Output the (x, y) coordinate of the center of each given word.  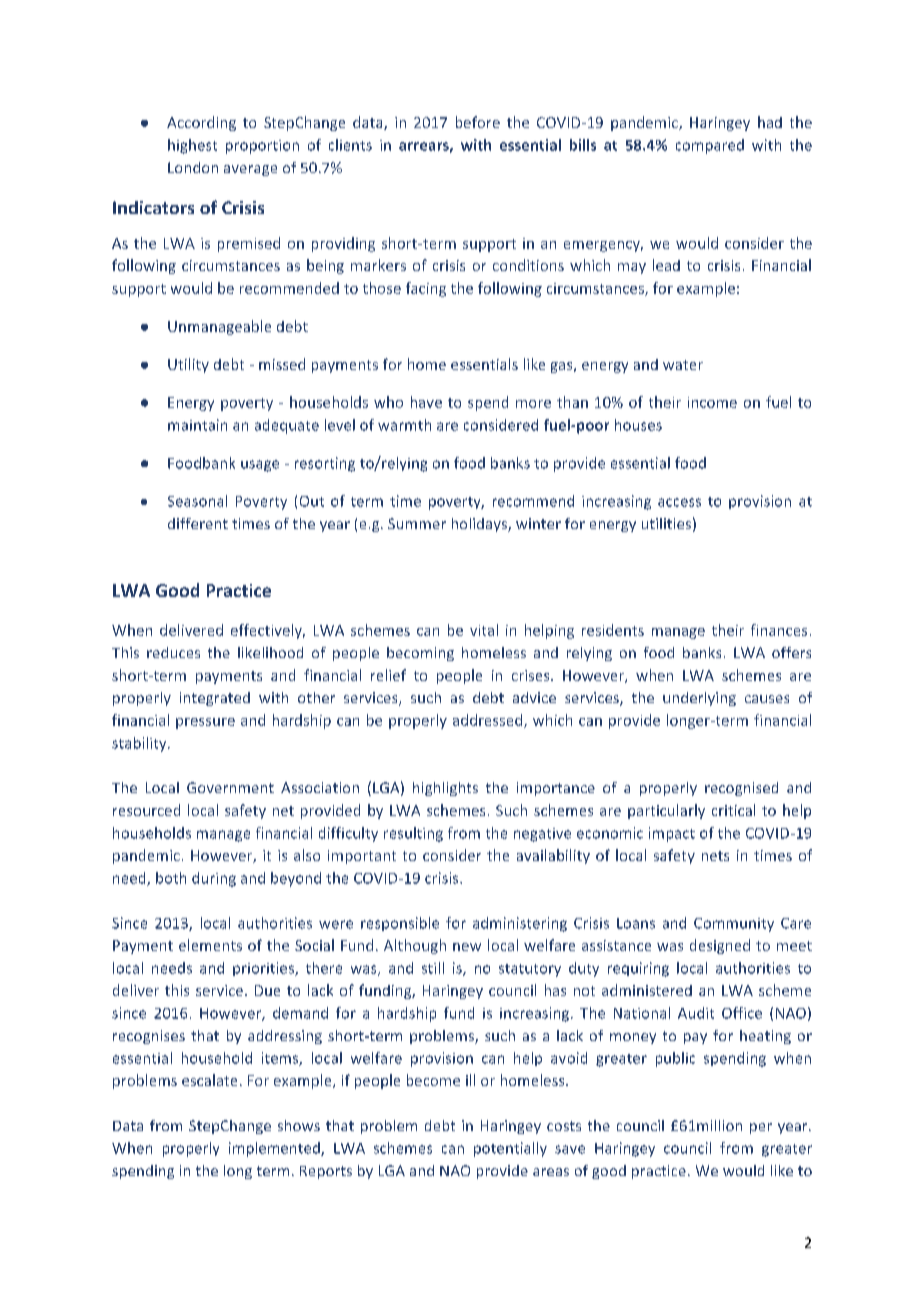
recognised (741, 789)
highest (192, 146)
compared (710, 146)
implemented (275, 1149)
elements (210, 945)
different (198, 523)
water (683, 365)
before (478, 122)
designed (720, 946)
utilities (666, 523)
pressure (205, 723)
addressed (489, 721)
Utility (188, 365)
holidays (480, 525)
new (467, 947)
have (426, 402)
